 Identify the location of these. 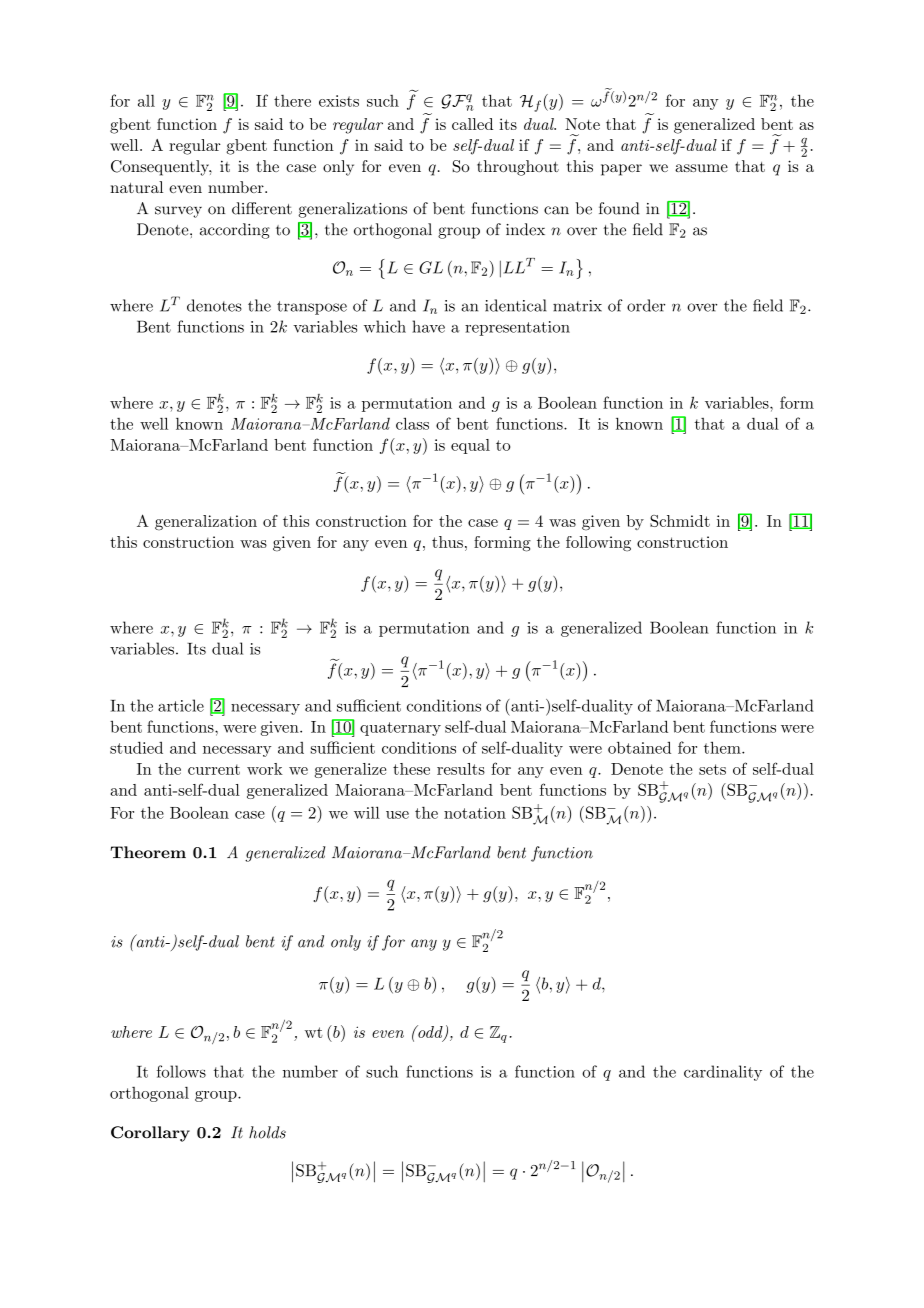
(411, 769).
